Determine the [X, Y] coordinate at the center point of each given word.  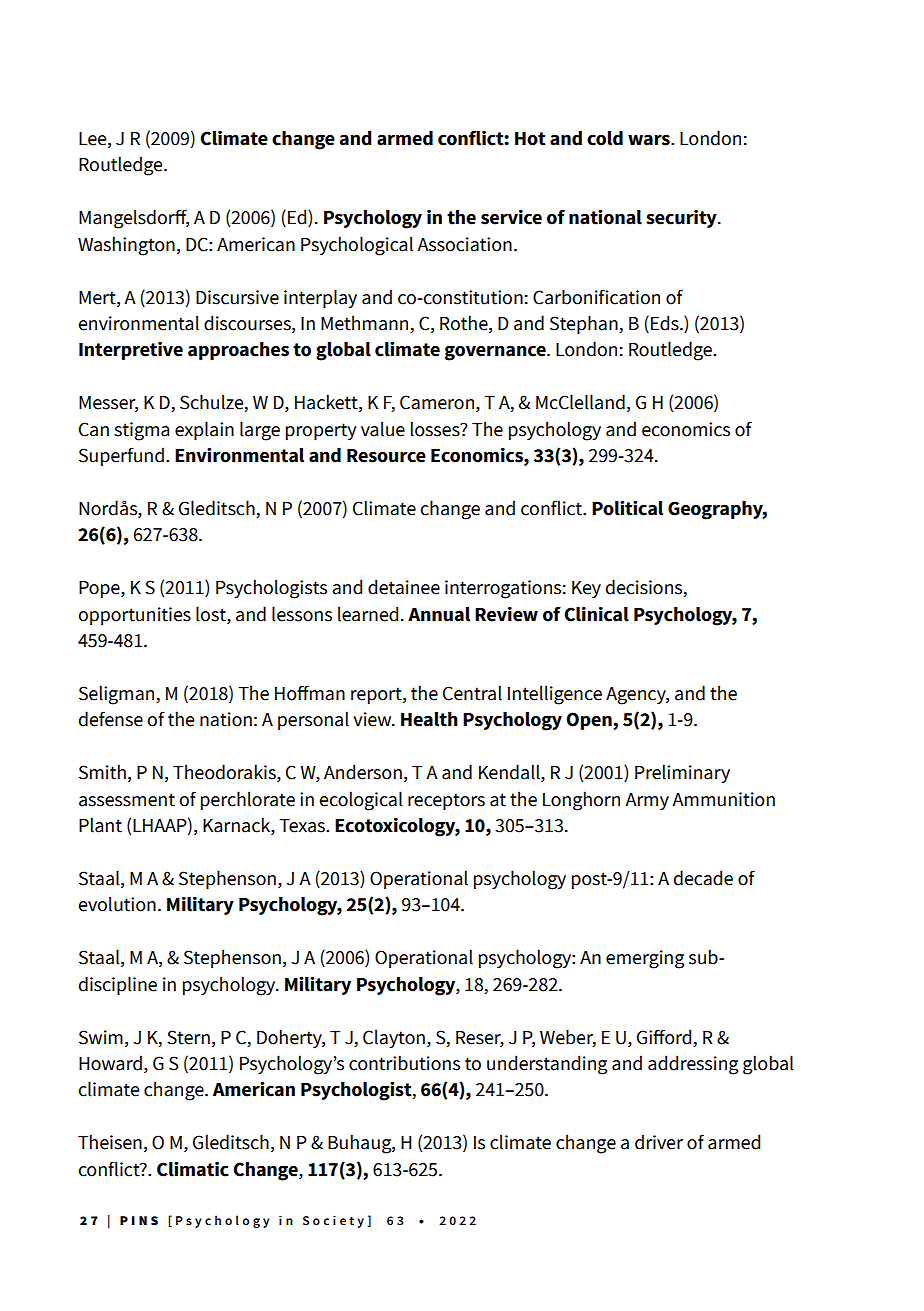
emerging [645, 959]
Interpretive [131, 351]
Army [647, 801]
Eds [666, 323]
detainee [404, 587]
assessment [127, 800]
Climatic [193, 1169]
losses [436, 429]
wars [650, 140]
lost [212, 614]
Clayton [394, 1038]
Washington [126, 246]
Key [586, 589]
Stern [188, 1037]
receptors [446, 801]
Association [464, 244]
